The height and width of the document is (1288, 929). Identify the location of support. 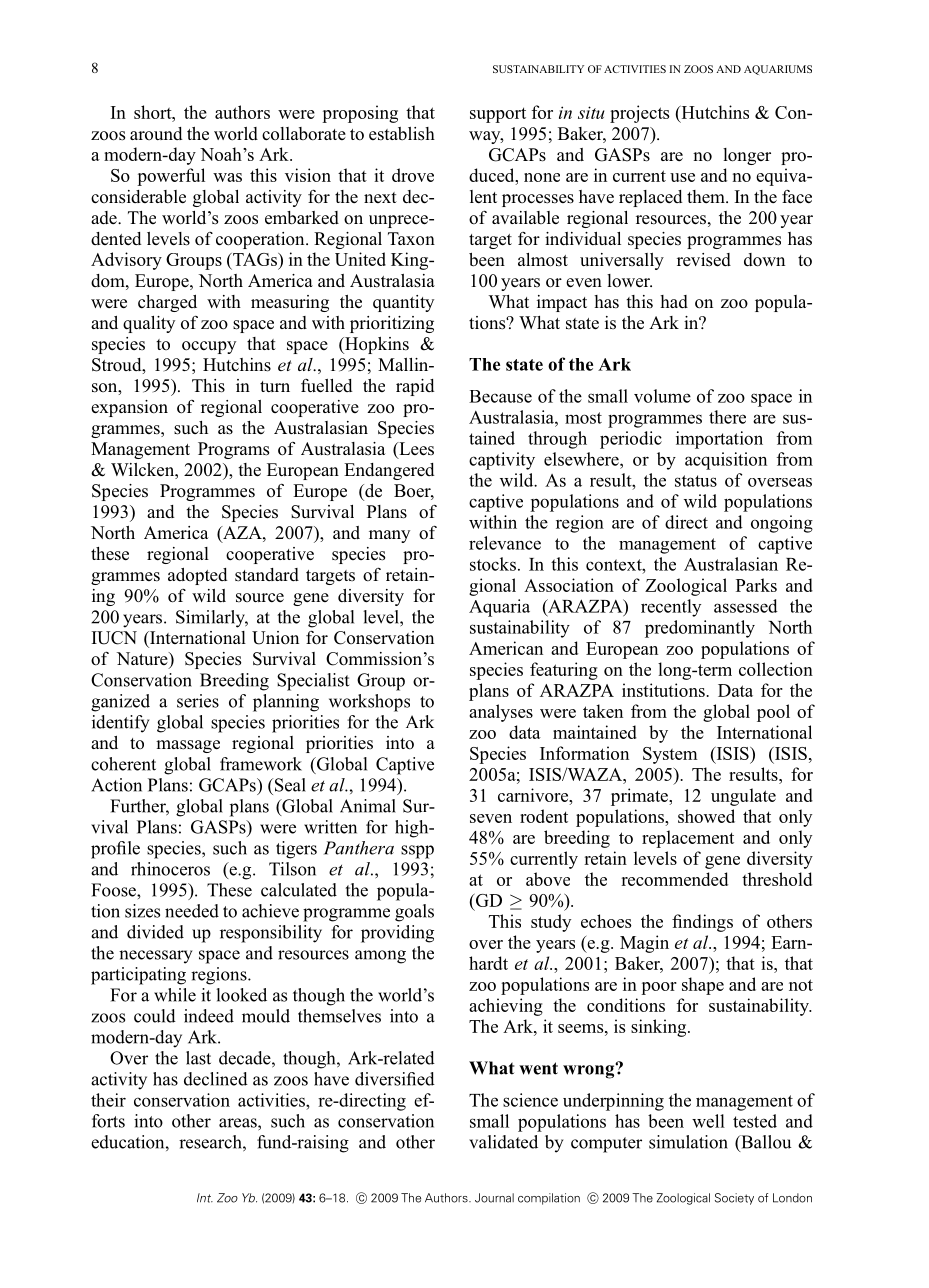
(498, 115).
